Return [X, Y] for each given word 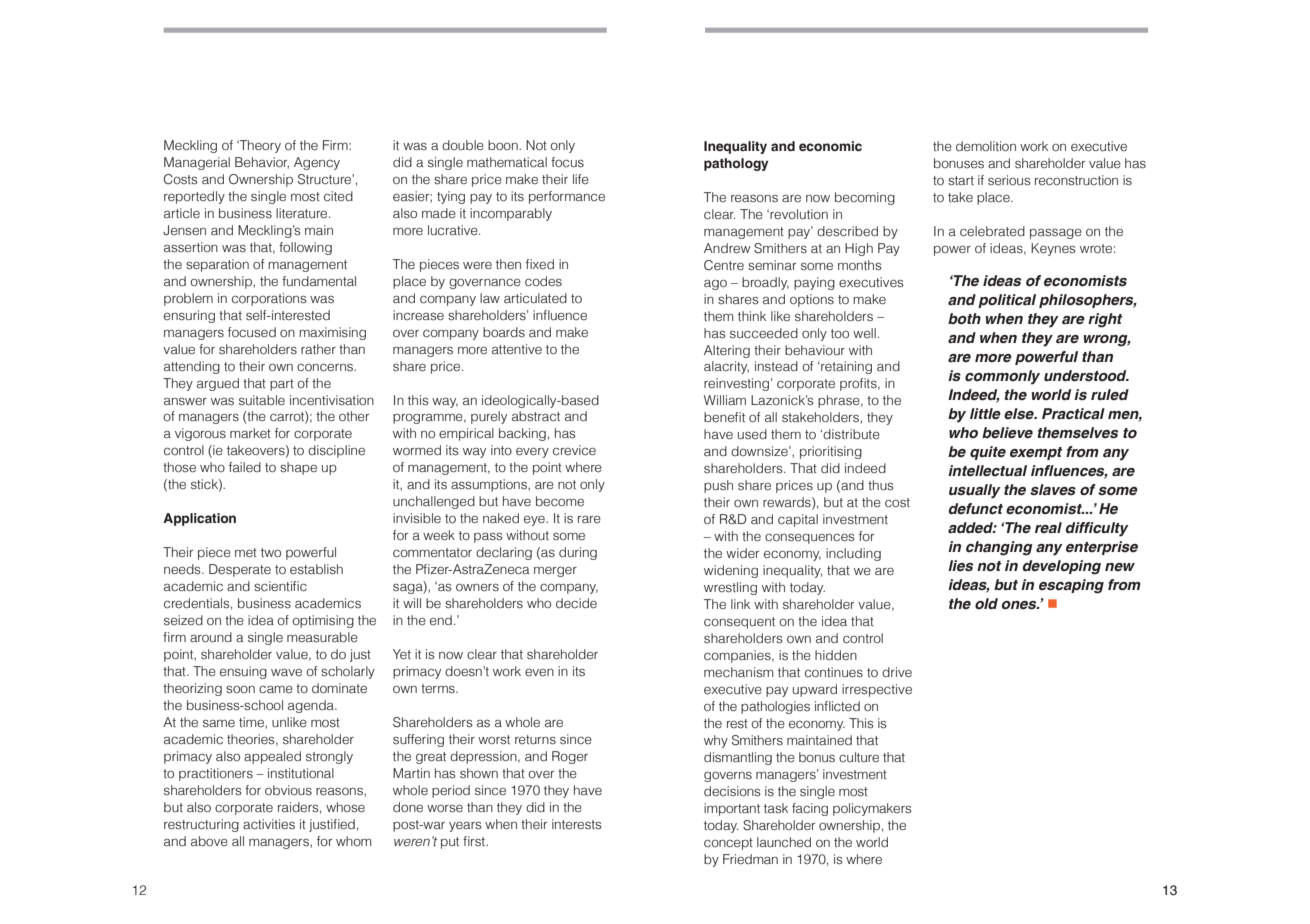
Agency [317, 163]
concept [728, 844]
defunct [976, 509]
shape [298, 468]
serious [1009, 180]
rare [589, 519]
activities [269, 824]
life [581, 179]
